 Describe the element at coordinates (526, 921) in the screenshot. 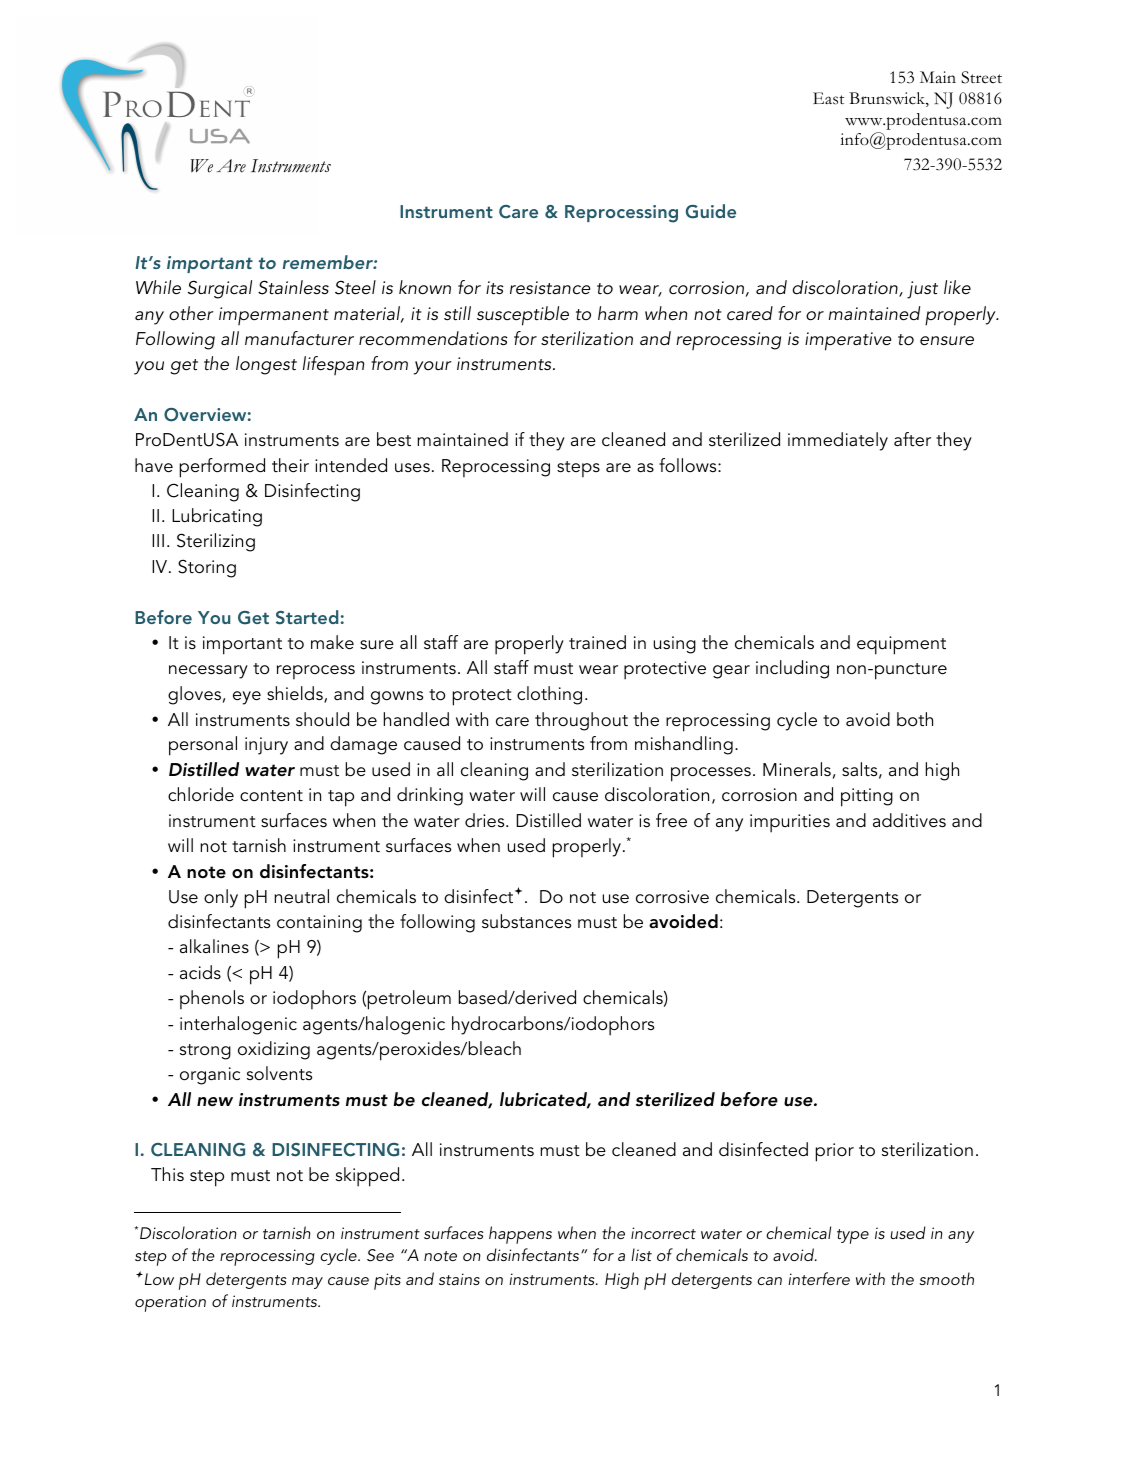

I see `substances` at that location.
